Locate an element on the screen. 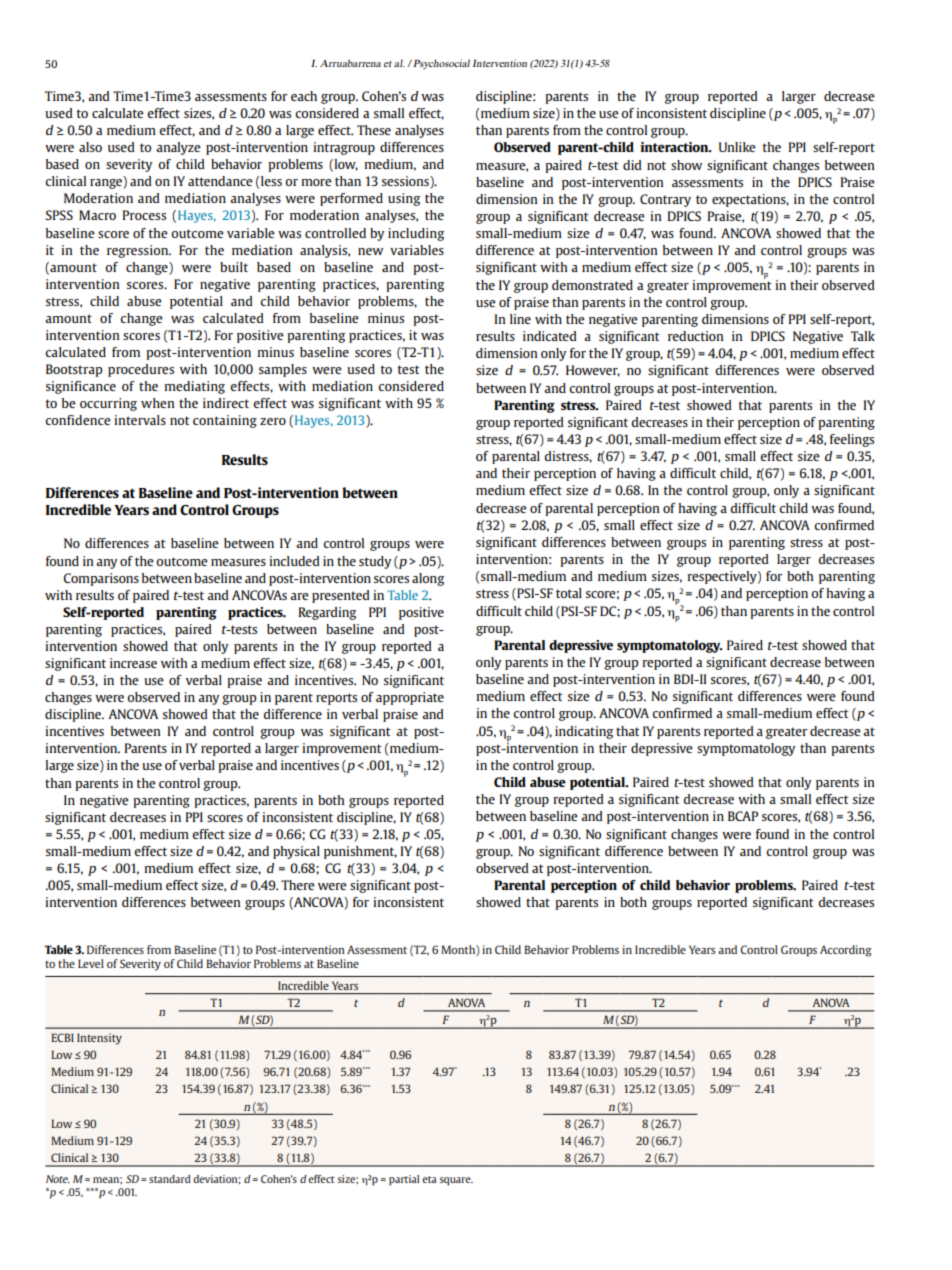 This screenshot has width=952, height=1270. total is located at coordinates (569, 593).
